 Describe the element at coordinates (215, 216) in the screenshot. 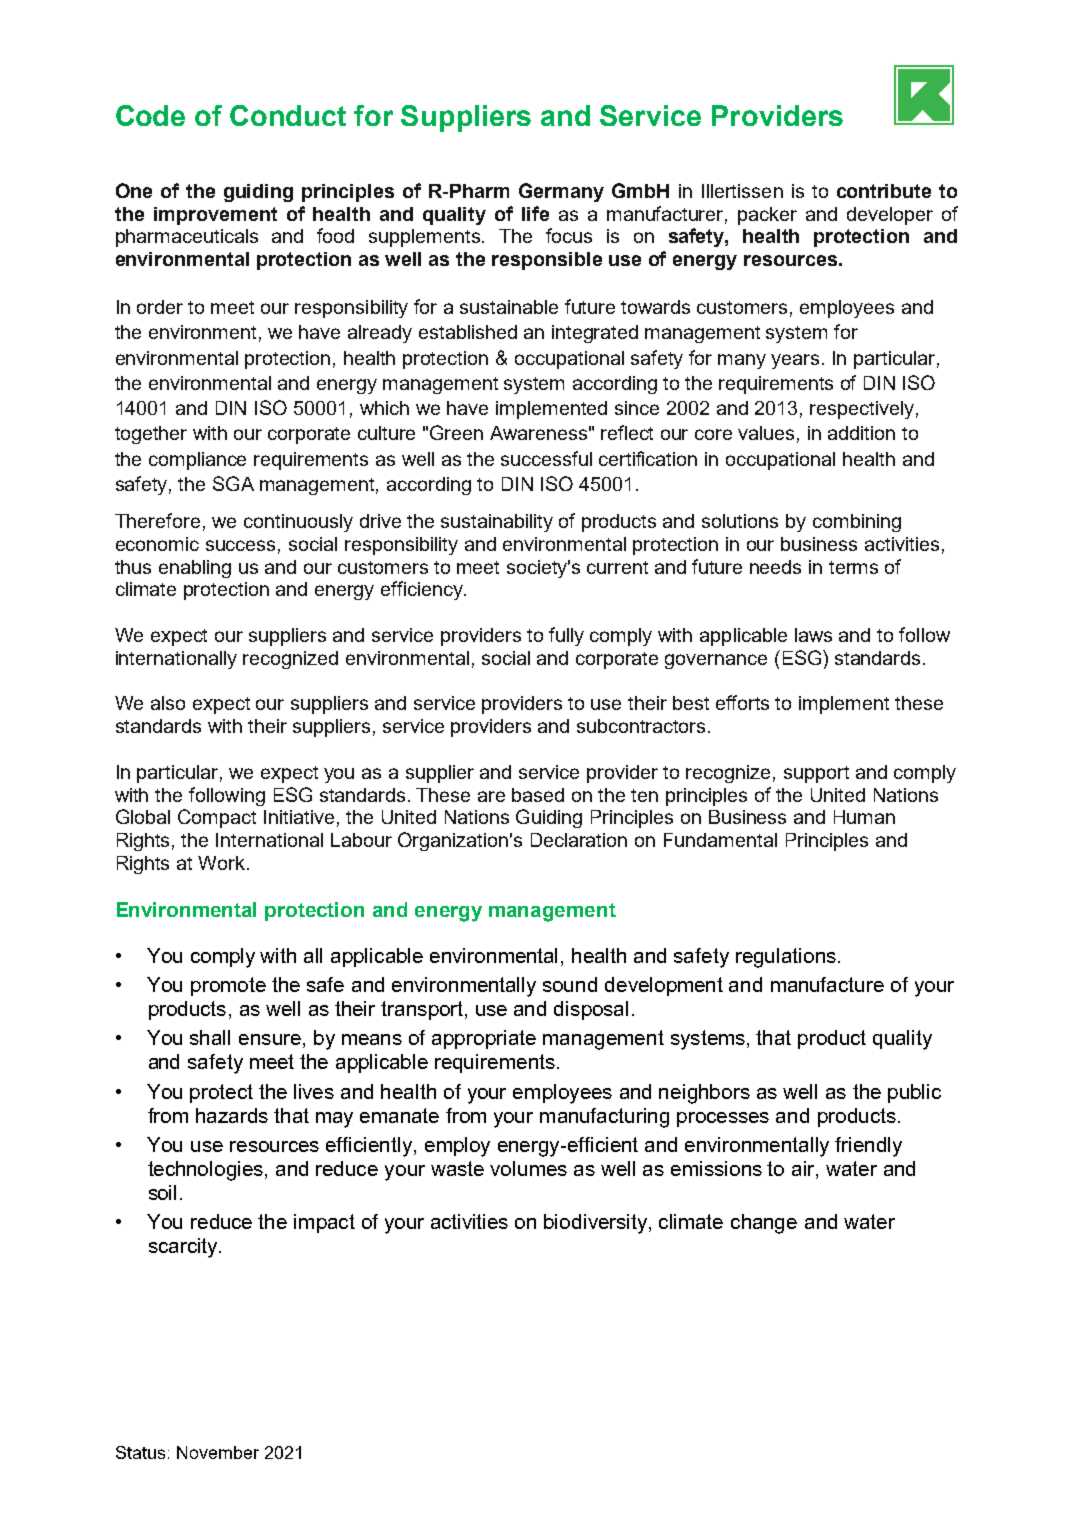

I see `improvement` at that location.
